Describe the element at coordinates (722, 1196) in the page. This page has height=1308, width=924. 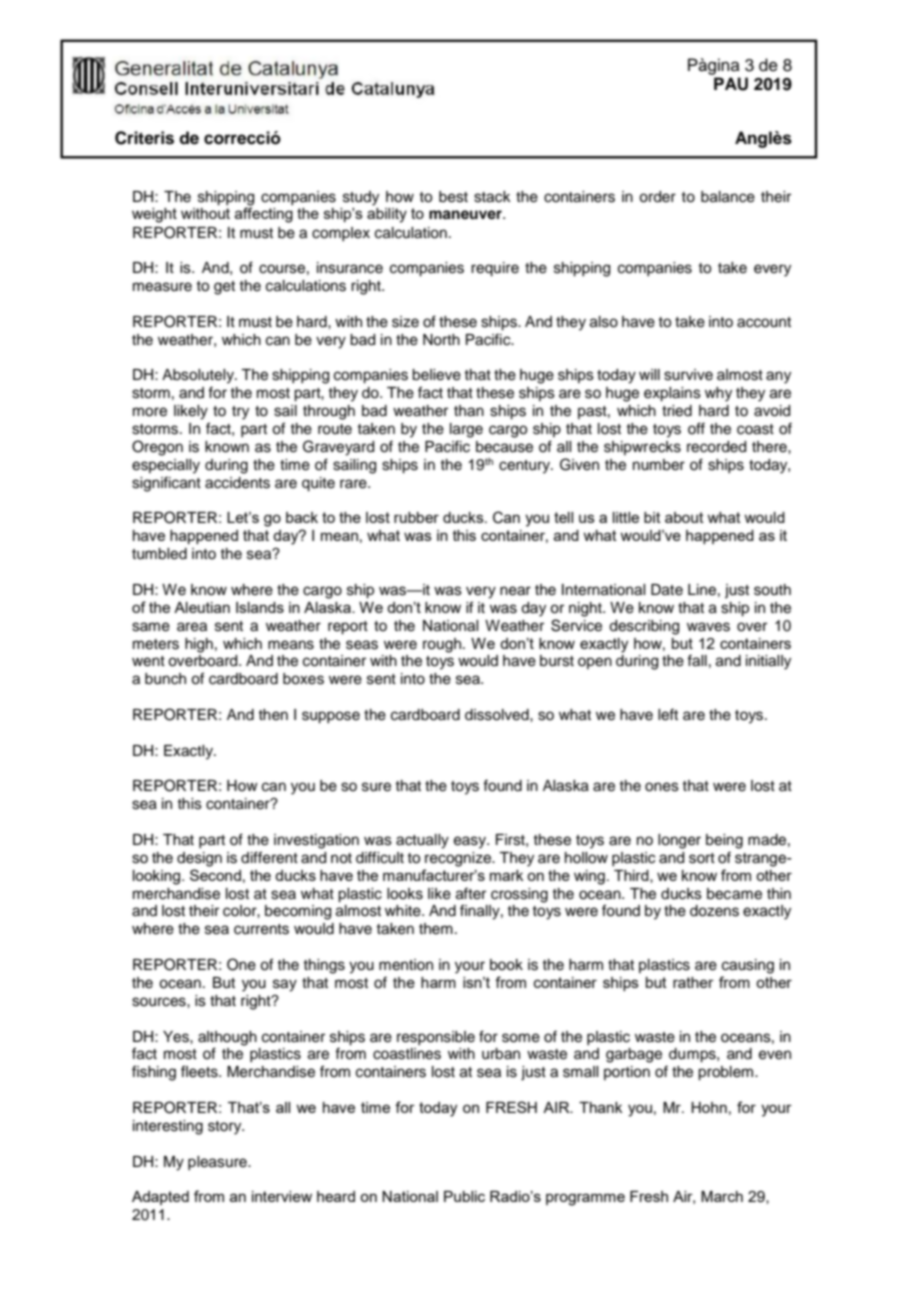
I see `March` at that location.
